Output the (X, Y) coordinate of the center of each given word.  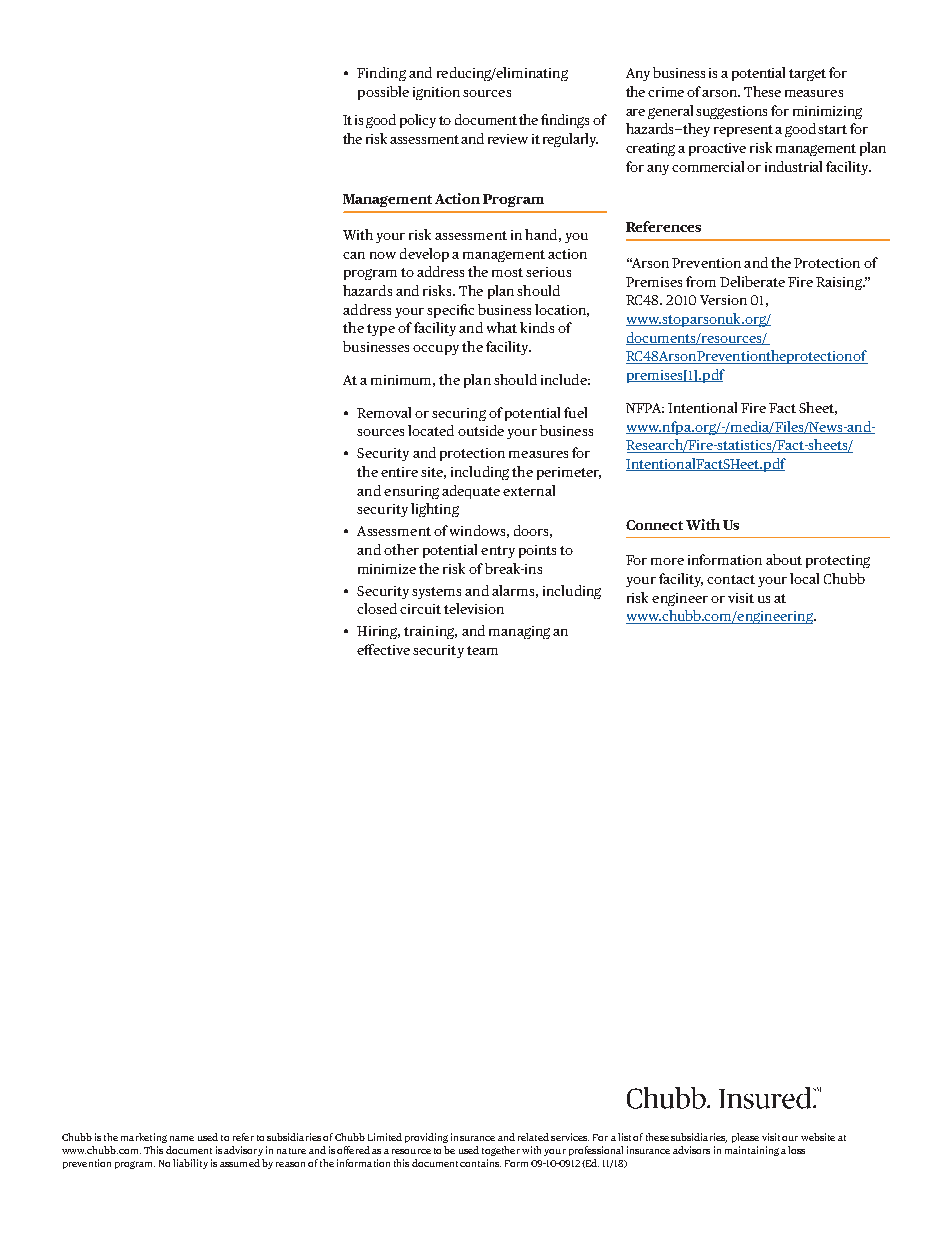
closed (377, 608)
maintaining (752, 1151)
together (501, 1151)
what (502, 327)
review (508, 139)
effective (383, 649)
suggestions (731, 112)
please (745, 1138)
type (381, 330)
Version (723, 300)
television (474, 608)
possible (383, 93)
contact (731, 579)
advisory (243, 1151)
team (482, 650)
